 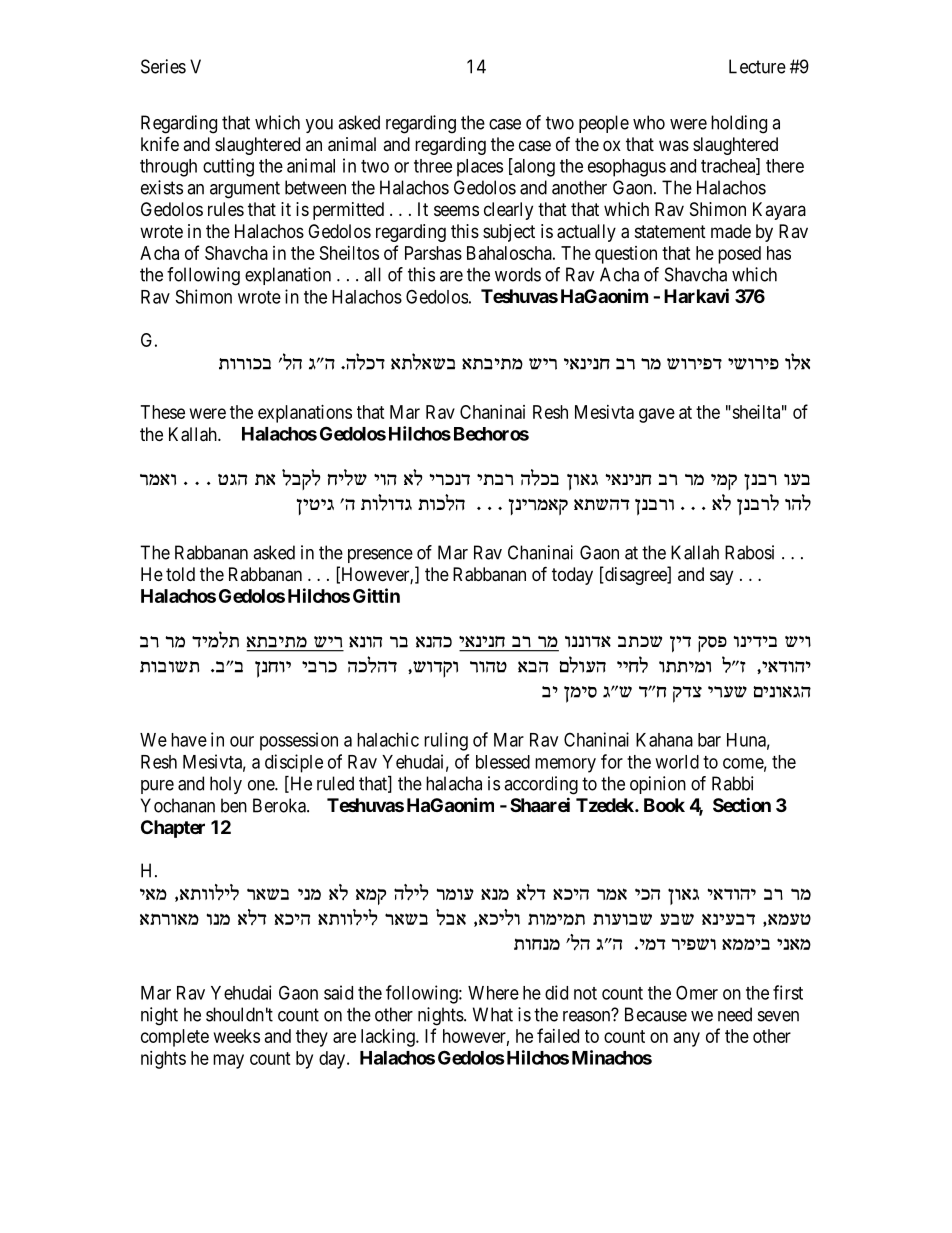 I want to click on told, so click(x=180, y=574).
